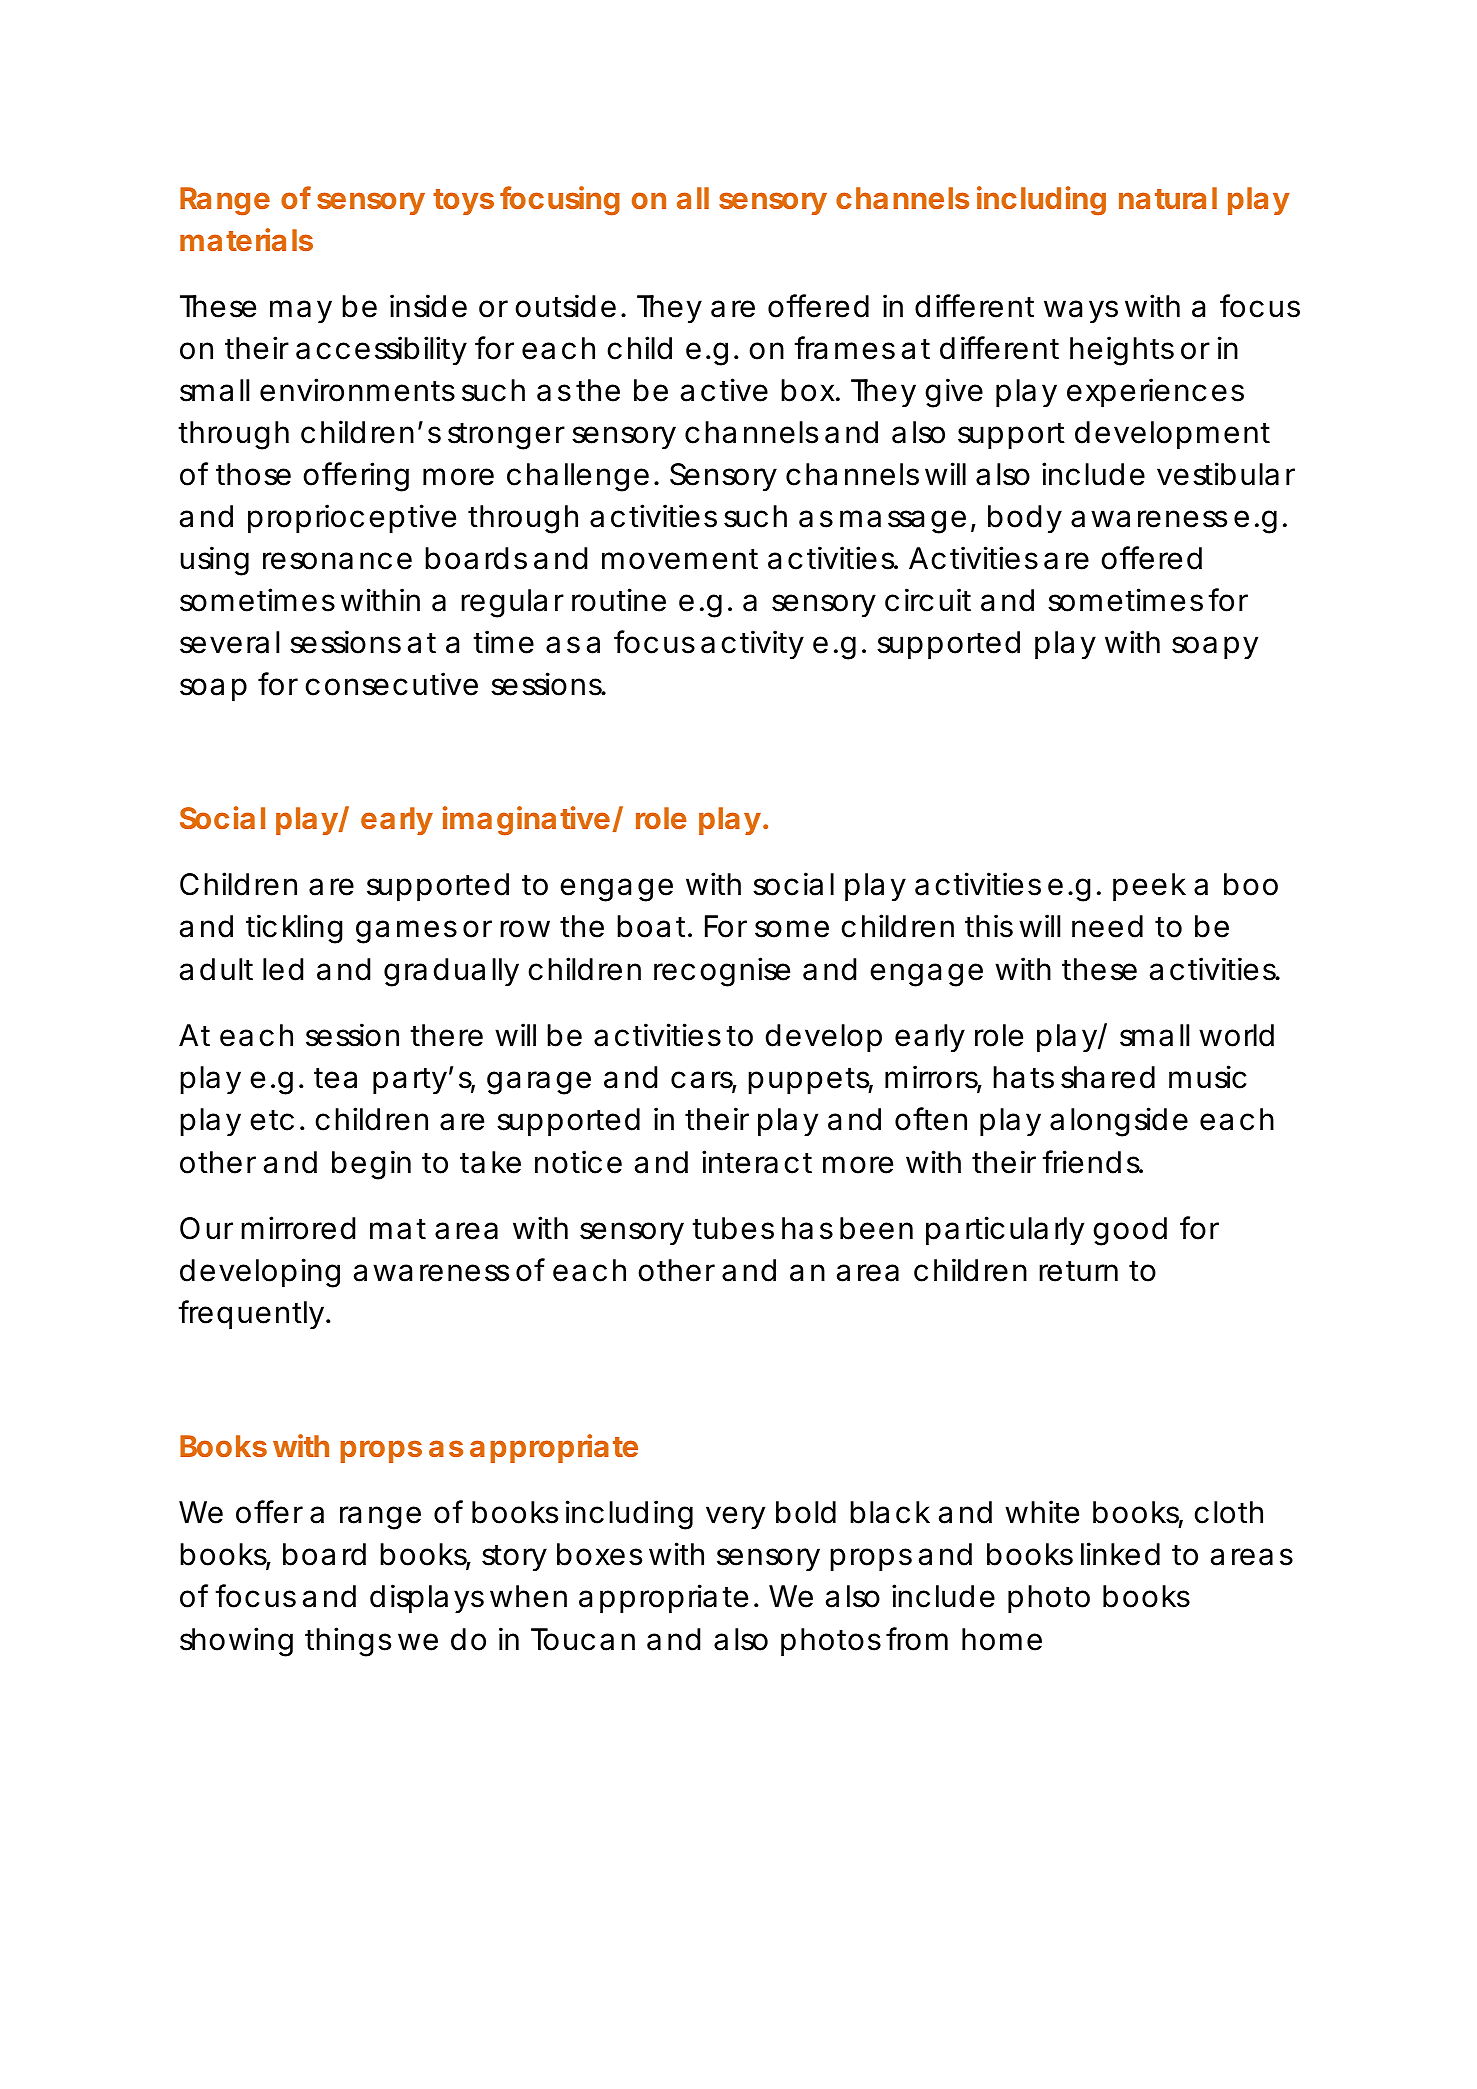 This screenshot has width=1477, height=2089. I want to click on movement, so click(680, 559).
